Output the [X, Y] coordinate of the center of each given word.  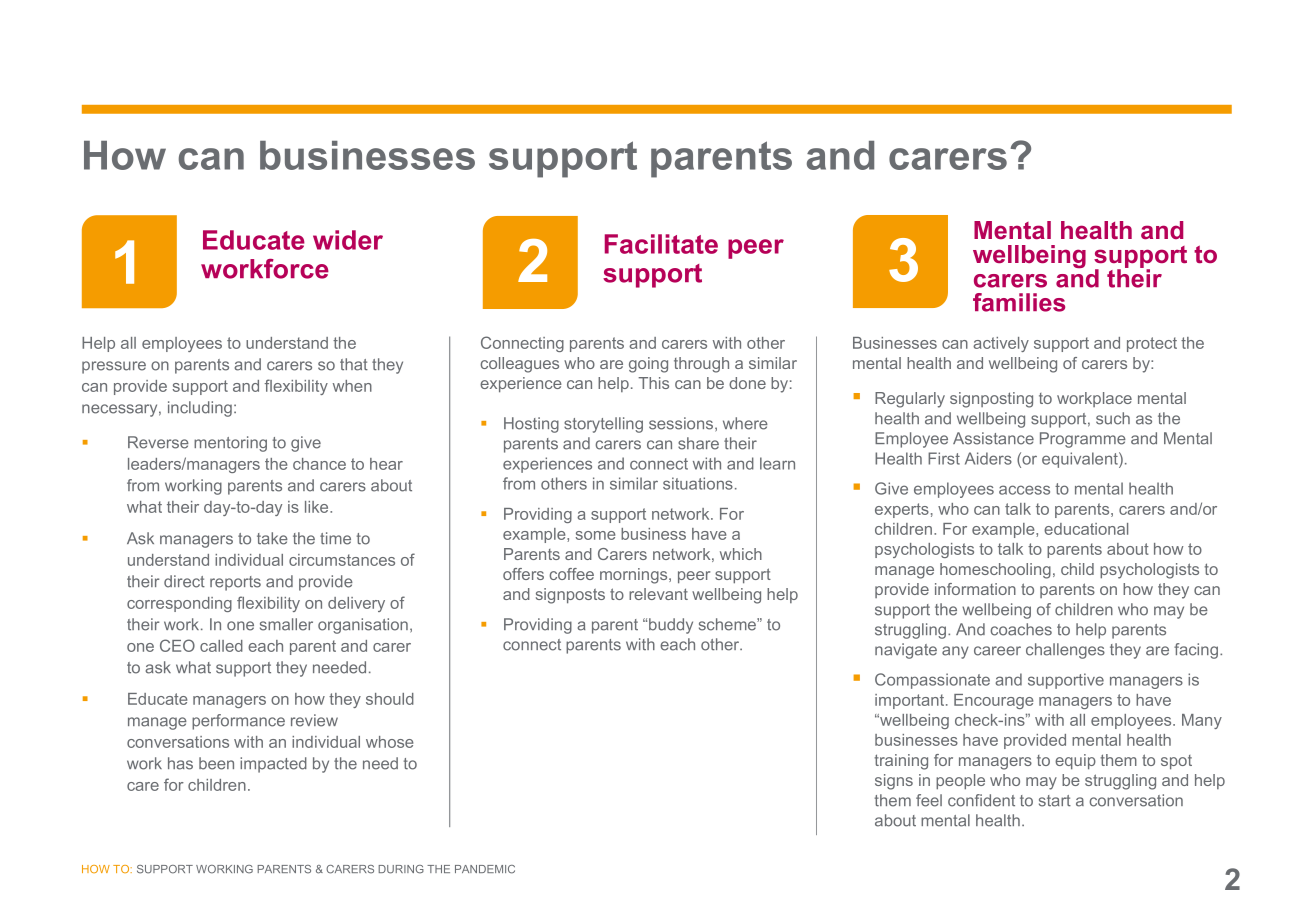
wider [348, 240]
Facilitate [661, 244]
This [653, 383]
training [901, 762]
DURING [401, 869]
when [352, 386]
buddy [671, 626]
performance [238, 722]
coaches [1021, 629]
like [318, 507]
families [1019, 302]
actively [1001, 344]
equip [1075, 762]
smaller [286, 624]
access [1024, 490]
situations [698, 483]
